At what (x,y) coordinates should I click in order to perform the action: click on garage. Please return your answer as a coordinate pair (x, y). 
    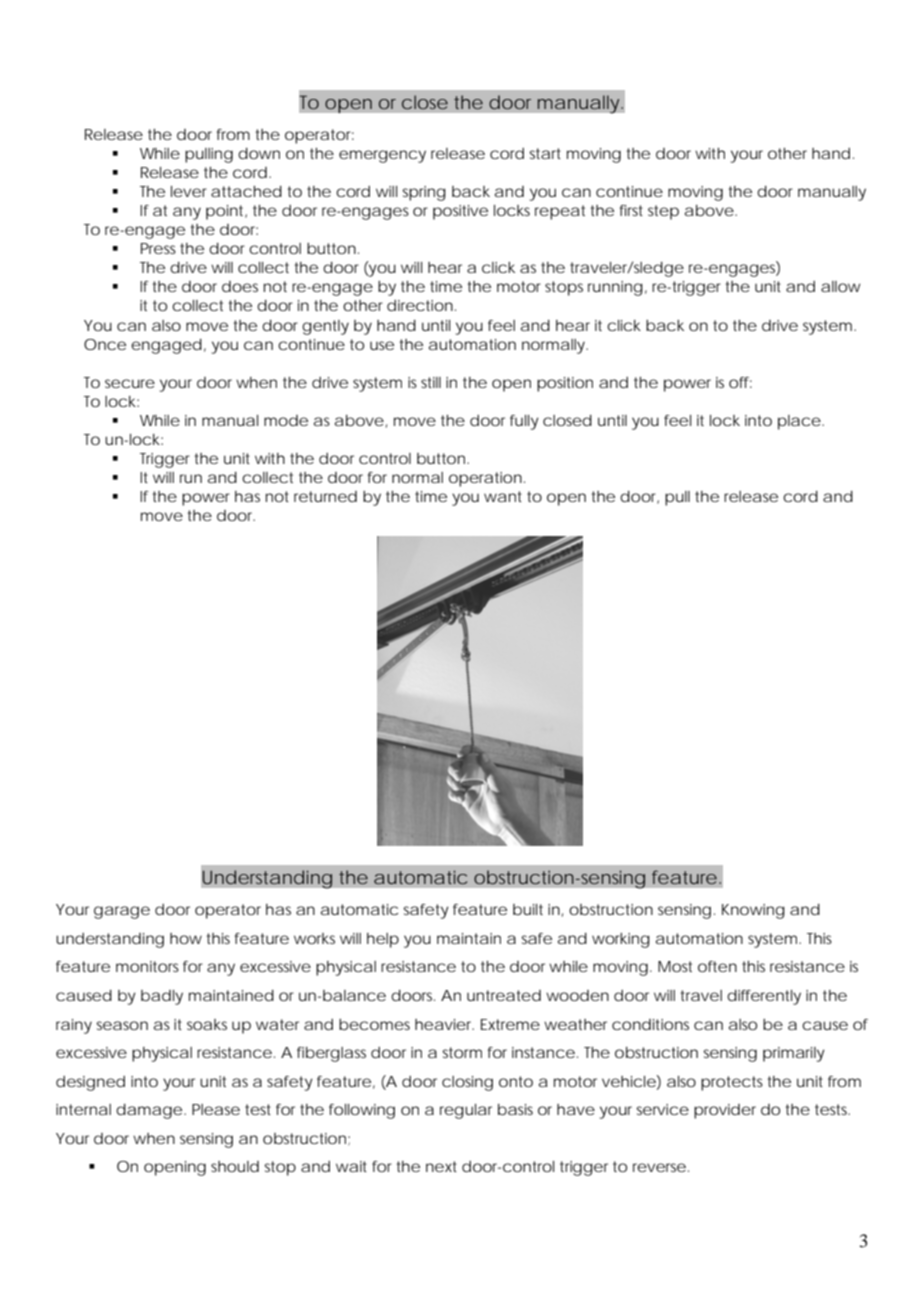
    Looking at the image, I should click on (122, 912).
